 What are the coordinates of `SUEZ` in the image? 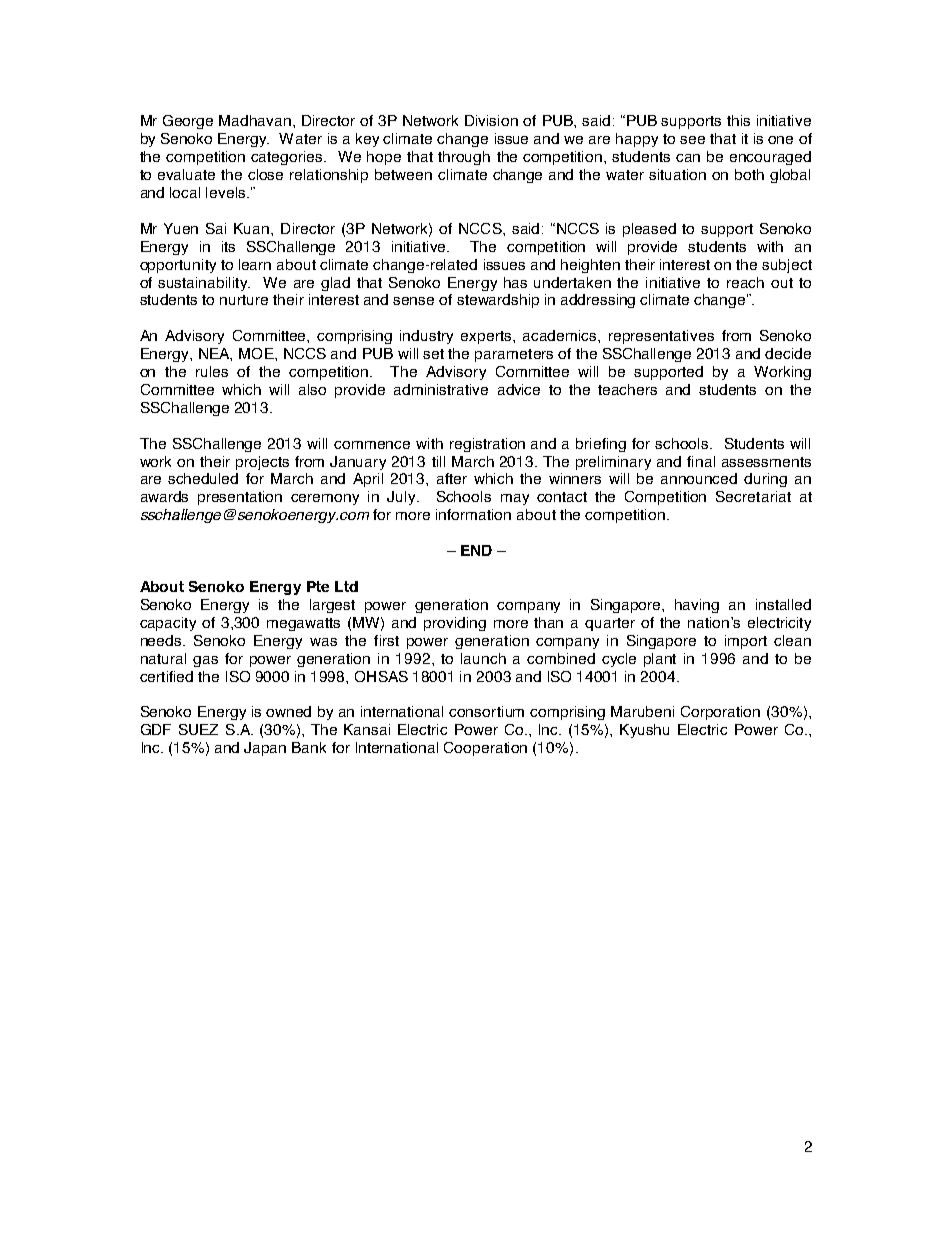 It's located at (198, 729).
